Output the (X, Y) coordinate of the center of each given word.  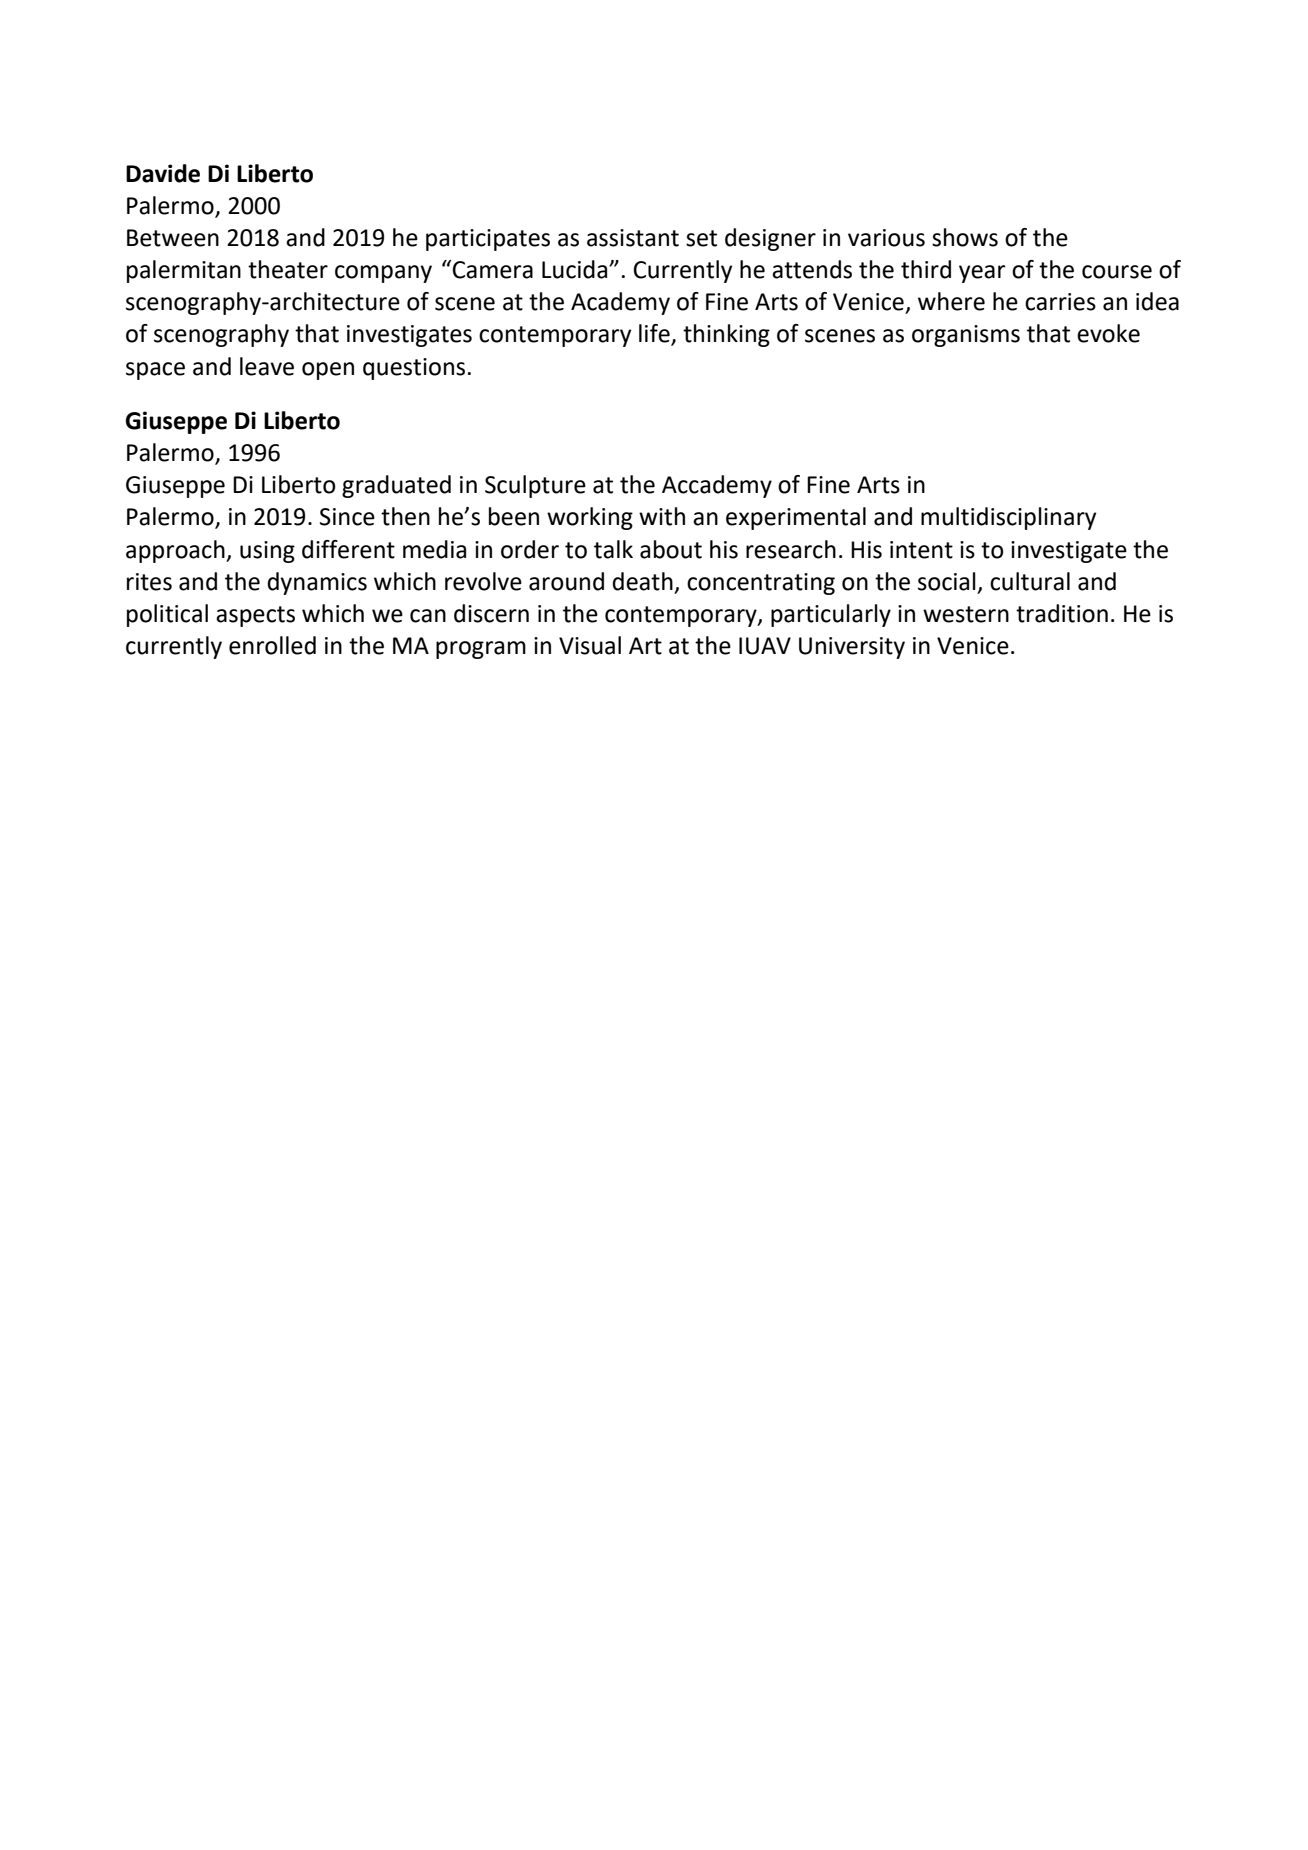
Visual (590, 645)
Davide (163, 173)
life (655, 334)
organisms (966, 336)
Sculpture (535, 486)
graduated (396, 486)
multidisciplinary (1008, 518)
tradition (1062, 613)
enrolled (272, 645)
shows (965, 237)
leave (267, 366)
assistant (633, 238)
